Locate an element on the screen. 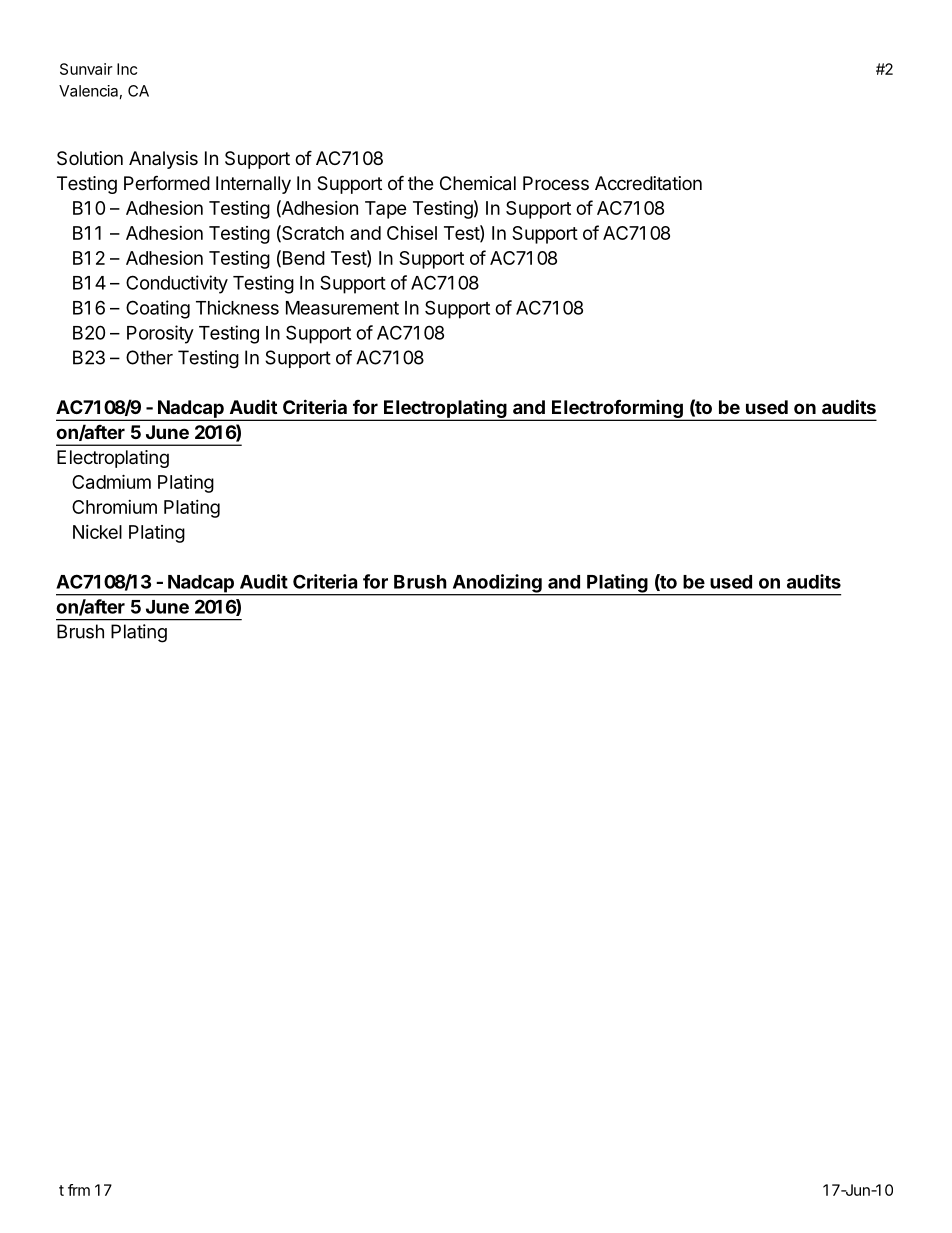  Process is located at coordinates (556, 183).
